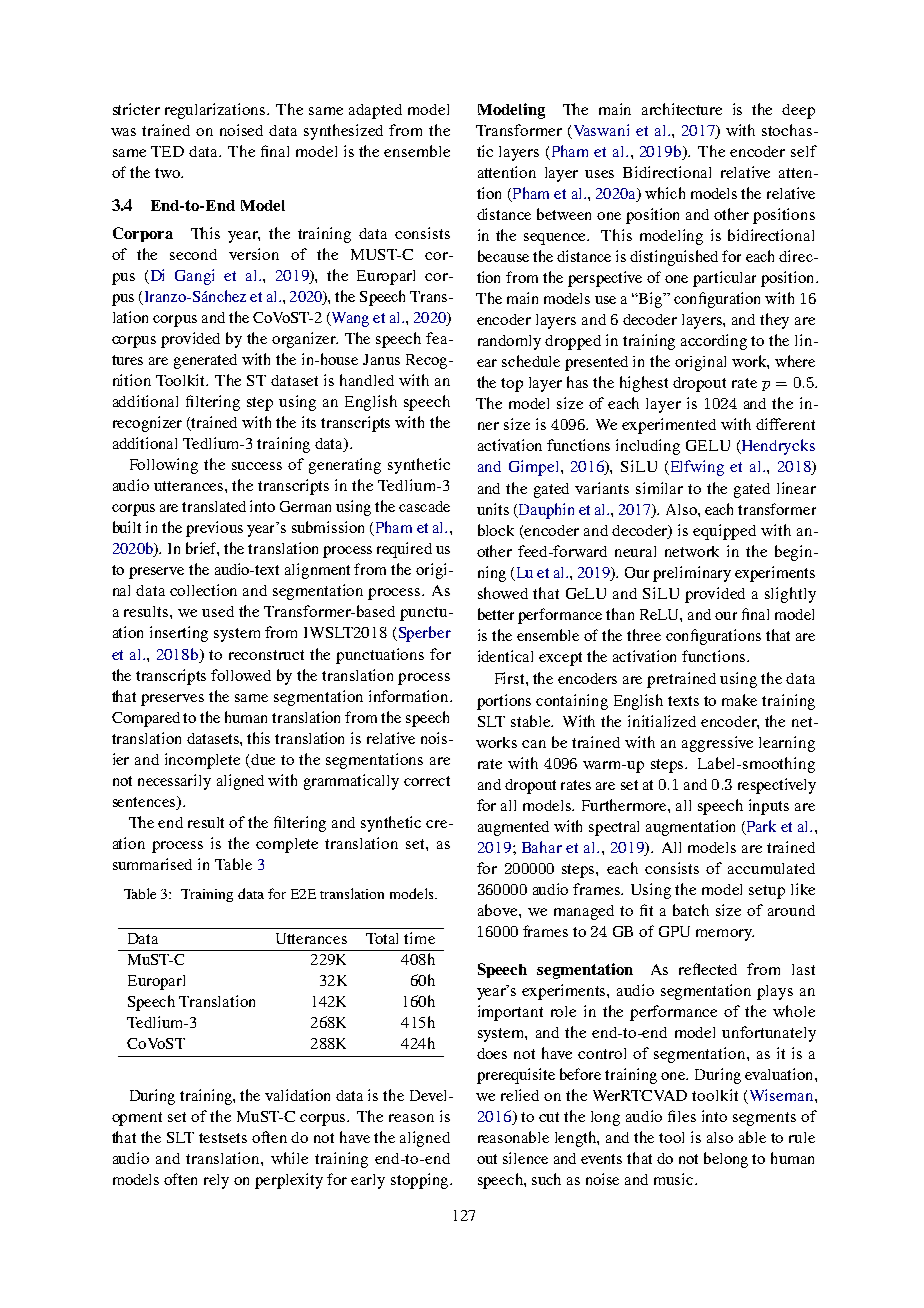  Describe the element at coordinates (421, 1181) in the screenshot. I see `stopping` at that location.
